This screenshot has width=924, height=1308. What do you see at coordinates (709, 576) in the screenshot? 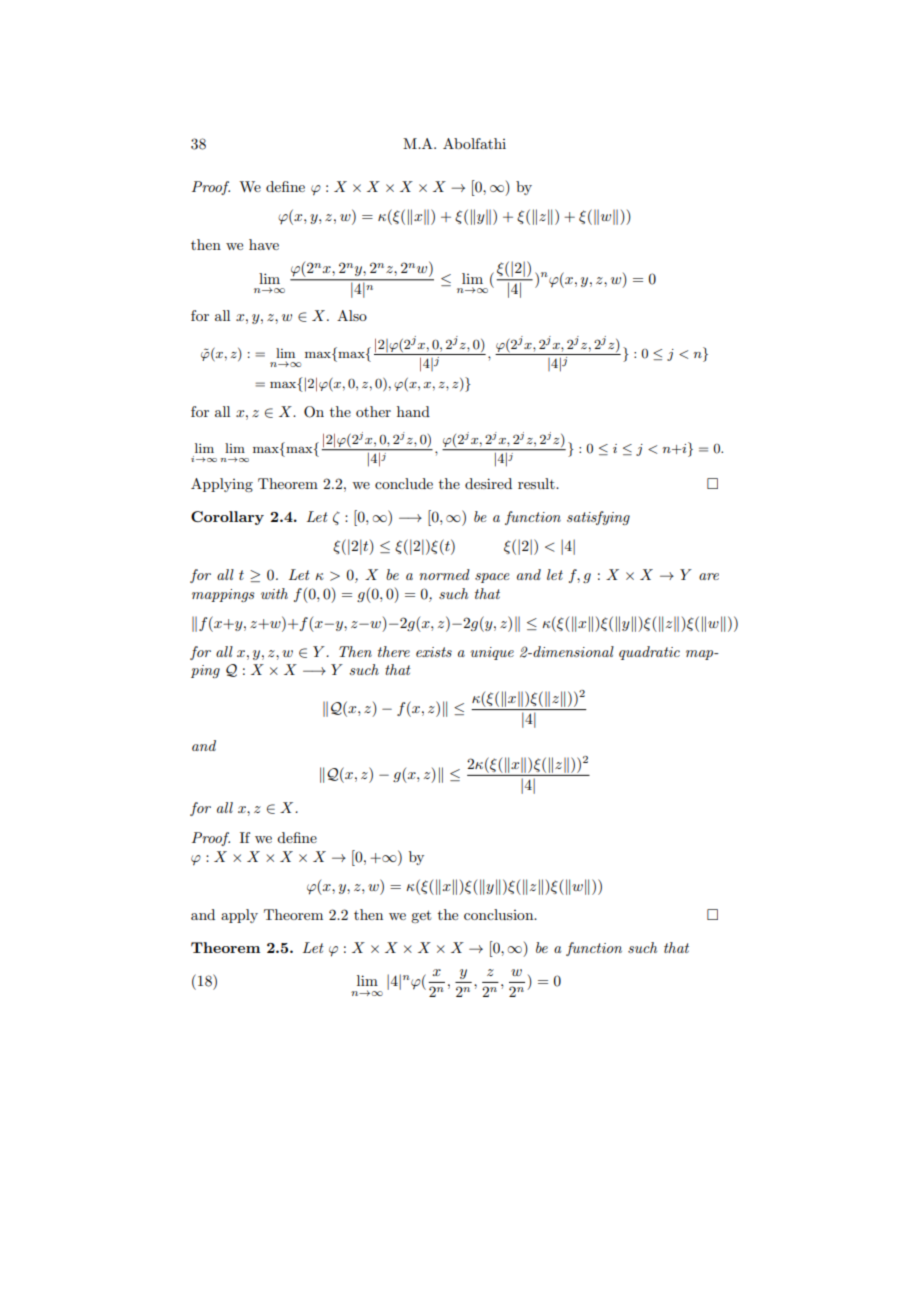
I see `are` at bounding box center [709, 576].
